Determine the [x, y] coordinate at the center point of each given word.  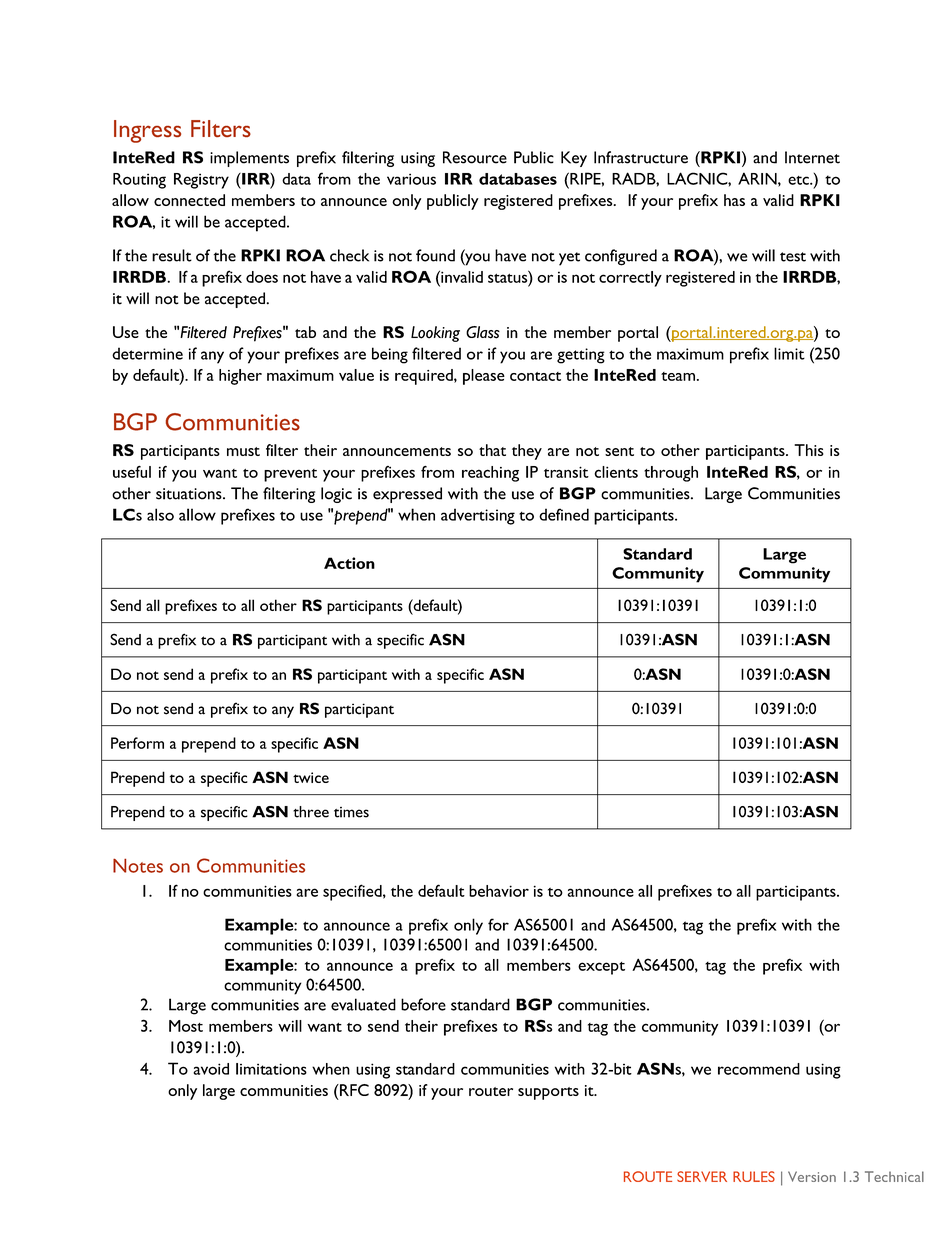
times [351, 812]
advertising [478, 516]
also [160, 514]
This [809, 450]
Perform [137, 743]
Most [186, 1026]
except [601, 968]
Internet [812, 157]
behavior [499, 891]
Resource [475, 157]
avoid [211, 1069]
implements [249, 159]
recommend [759, 1069]
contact [535, 376]
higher [240, 377]
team [678, 376]
